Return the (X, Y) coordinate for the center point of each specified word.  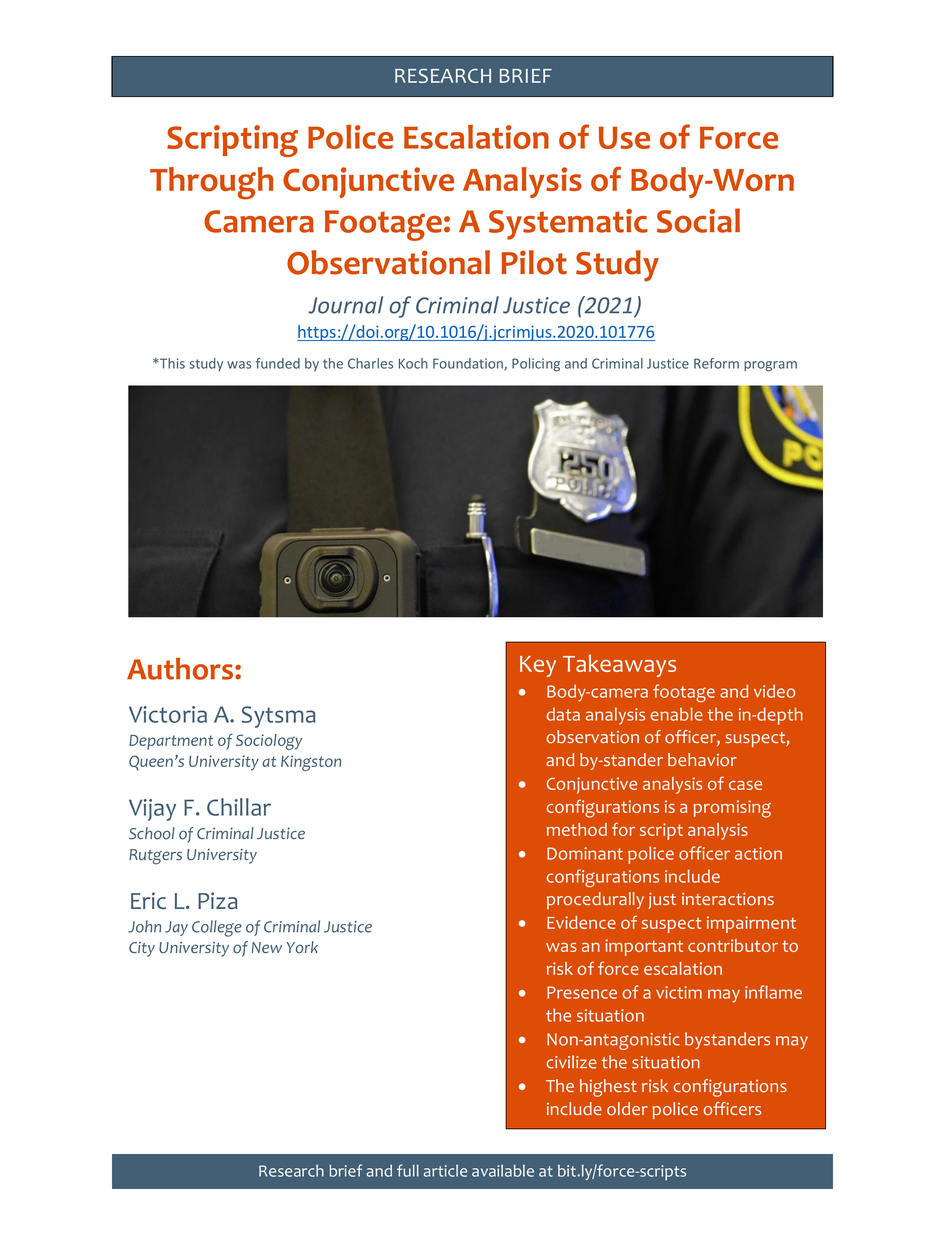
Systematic (568, 224)
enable (676, 714)
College (217, 928)
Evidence (581, 922)
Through (211, 183)
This (171, 363)
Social (698, 220)
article (445, 1170)
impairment (751, 924)
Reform (716, 363)
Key (538, 666)
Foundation (469, 364)
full (408, 1170)
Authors (181, 668)
